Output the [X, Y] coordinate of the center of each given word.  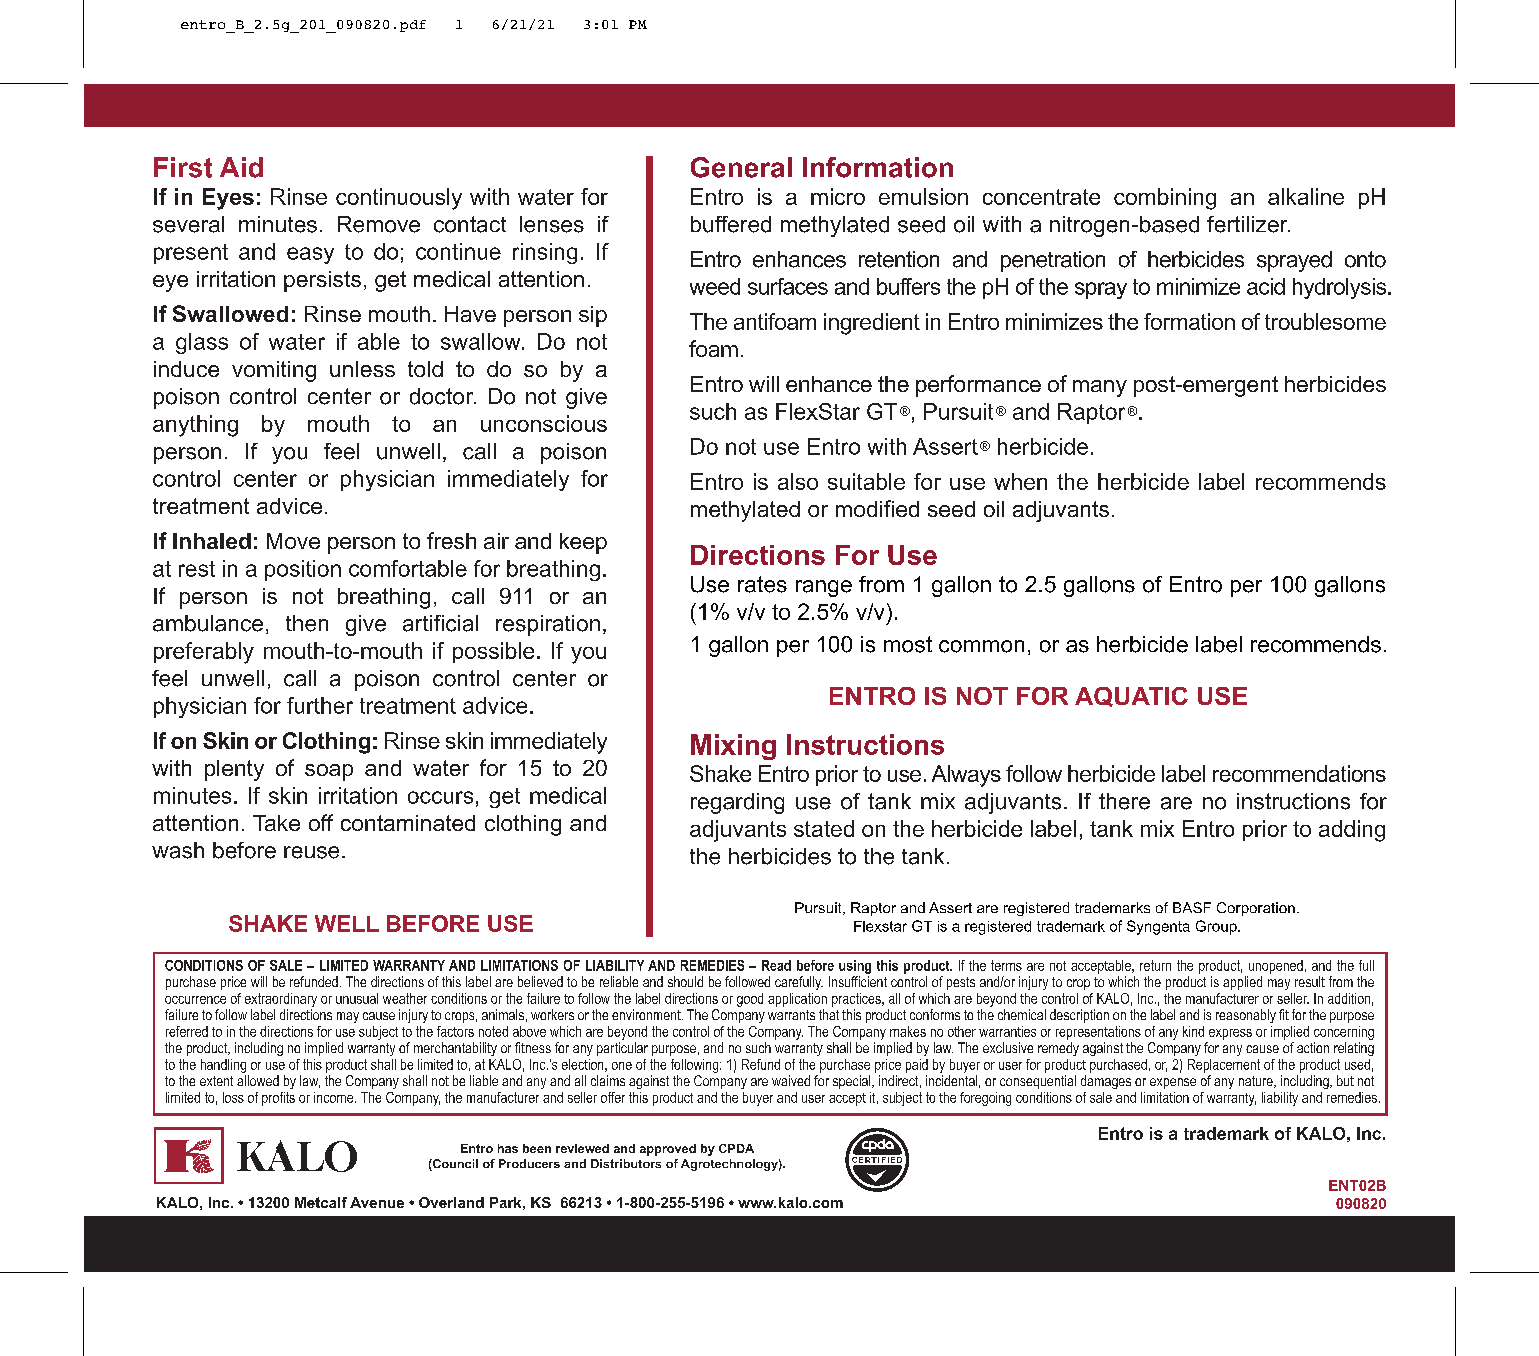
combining [1165, 199]
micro [838, 196]
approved [668, 1150]
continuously [399, 199]
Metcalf [321, 1202]
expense [1173, 1083]
